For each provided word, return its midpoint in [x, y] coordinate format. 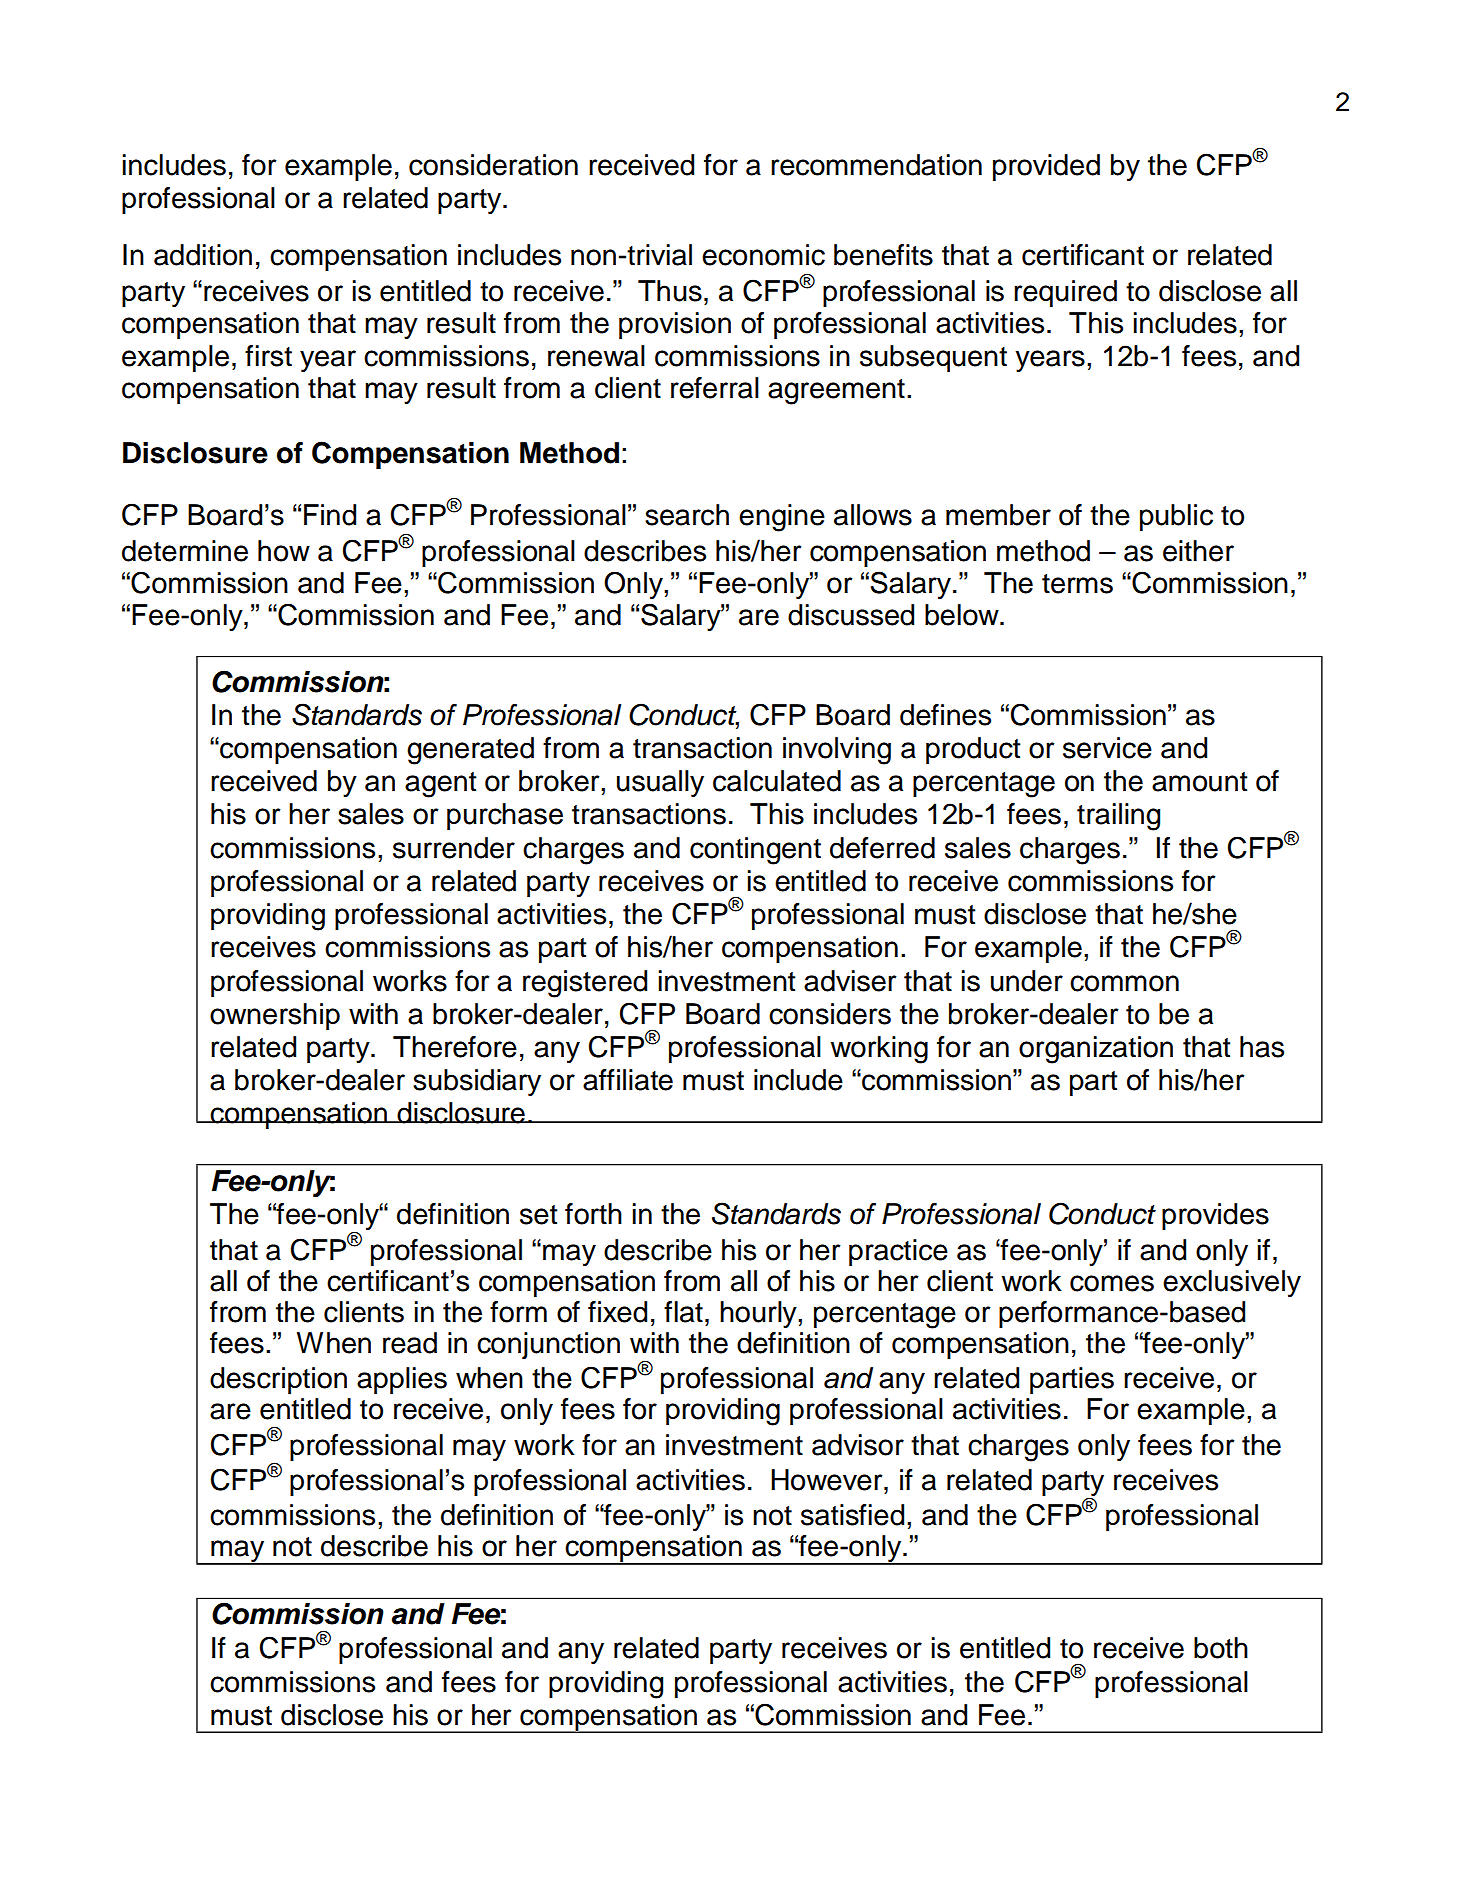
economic [763, 255]
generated [470, 751]
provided [1046, 167]
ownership [275, 1016]
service [1107, 748]
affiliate [628, 1080]
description [278, 1380]
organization [1096, 1050]
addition [203, 255]
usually [660, 783]
